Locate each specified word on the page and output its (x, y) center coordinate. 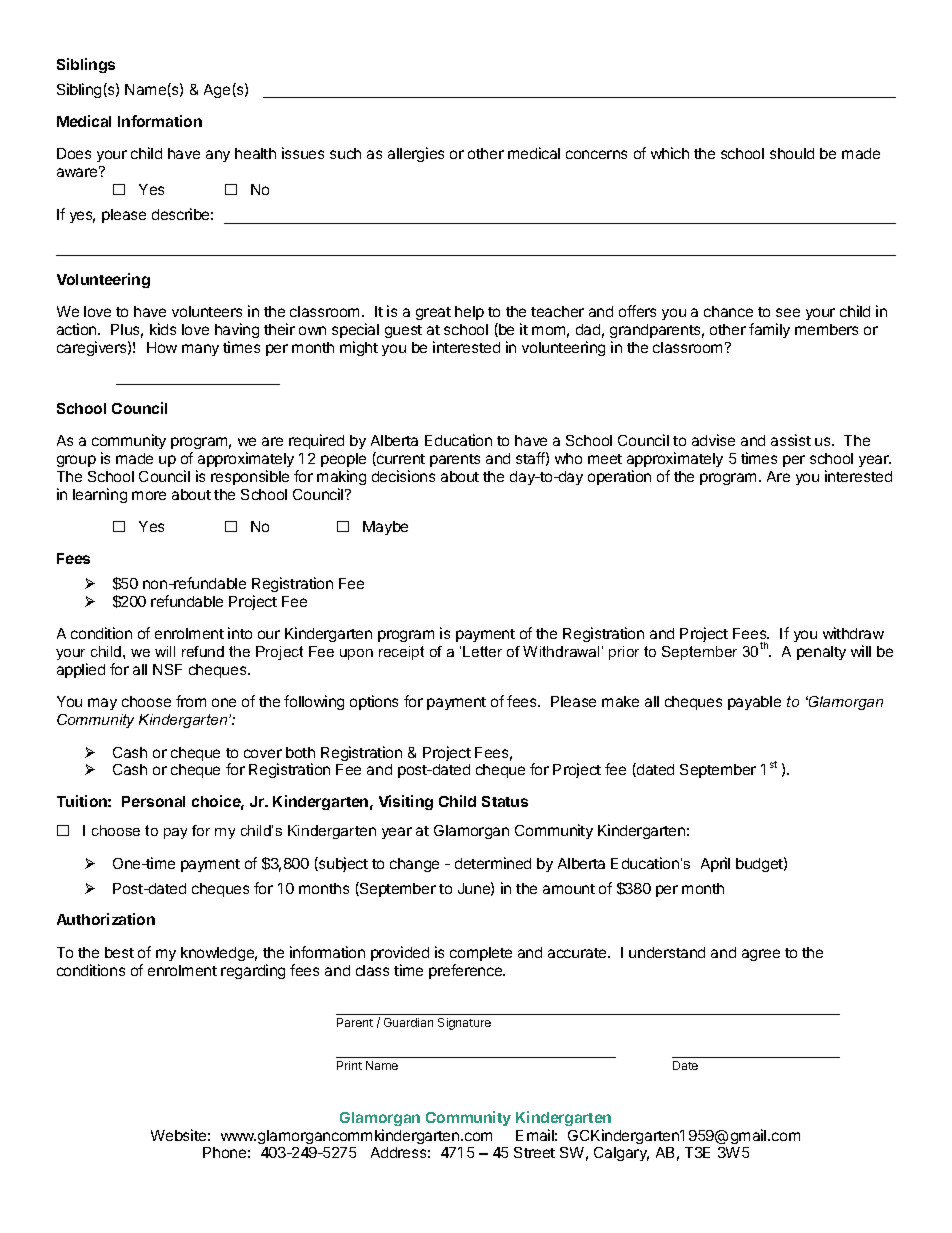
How (162, 347)
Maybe (385, 528)
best (119, 952)
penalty (821, 653)
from (191, 701)
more (149, 495)
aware (78, 172)
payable (754, 703)
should (792, 153)
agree (761, 955)
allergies (416, 154)
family (769, 330)
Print (349, 1065)
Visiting (406, 802)
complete (481, 954)
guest (403, 331)
